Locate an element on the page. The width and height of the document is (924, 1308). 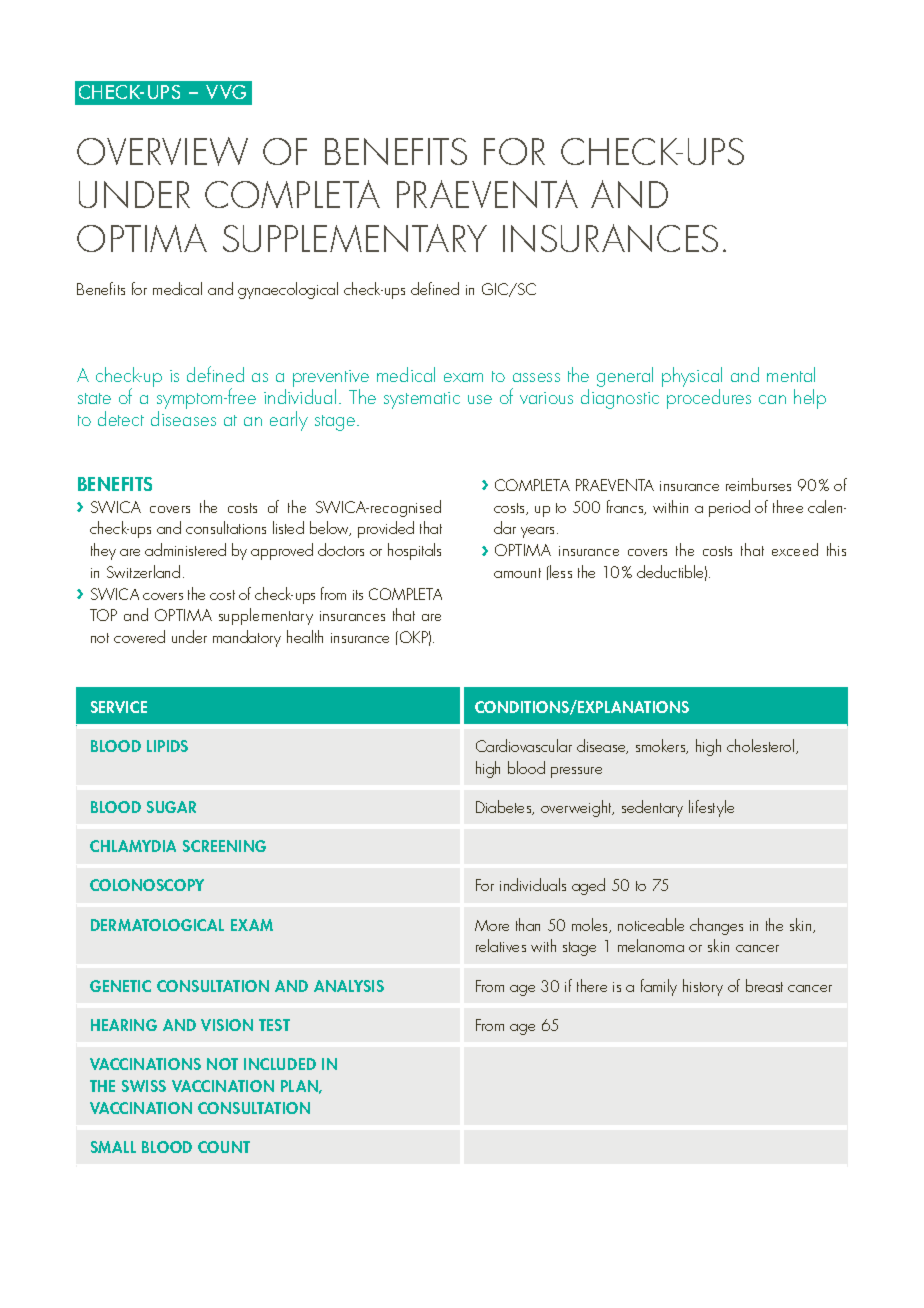
mental is located at coordinates (791, 374).
